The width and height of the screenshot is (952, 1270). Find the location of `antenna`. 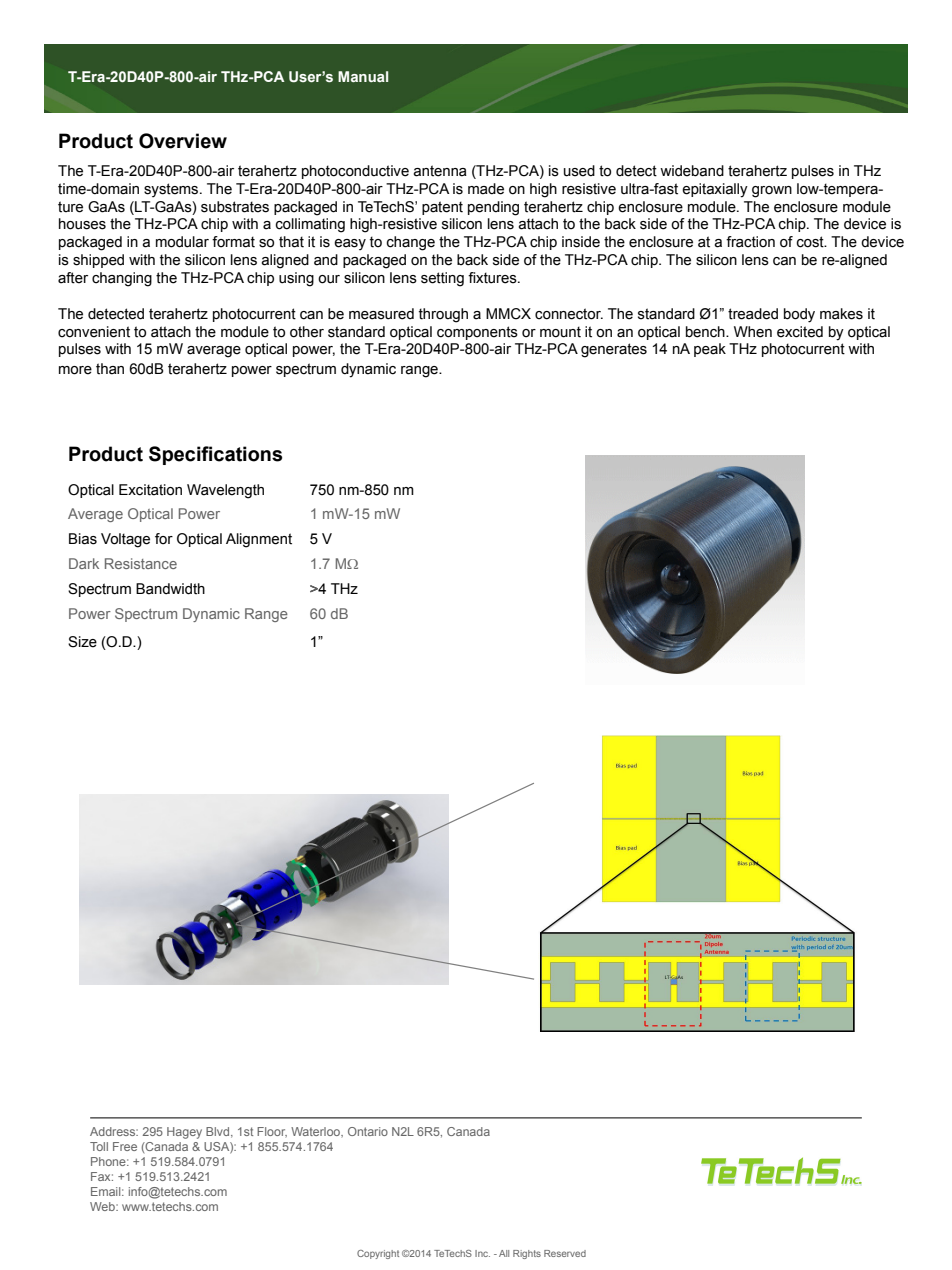

antenna is located at coordinates (440, 171).
